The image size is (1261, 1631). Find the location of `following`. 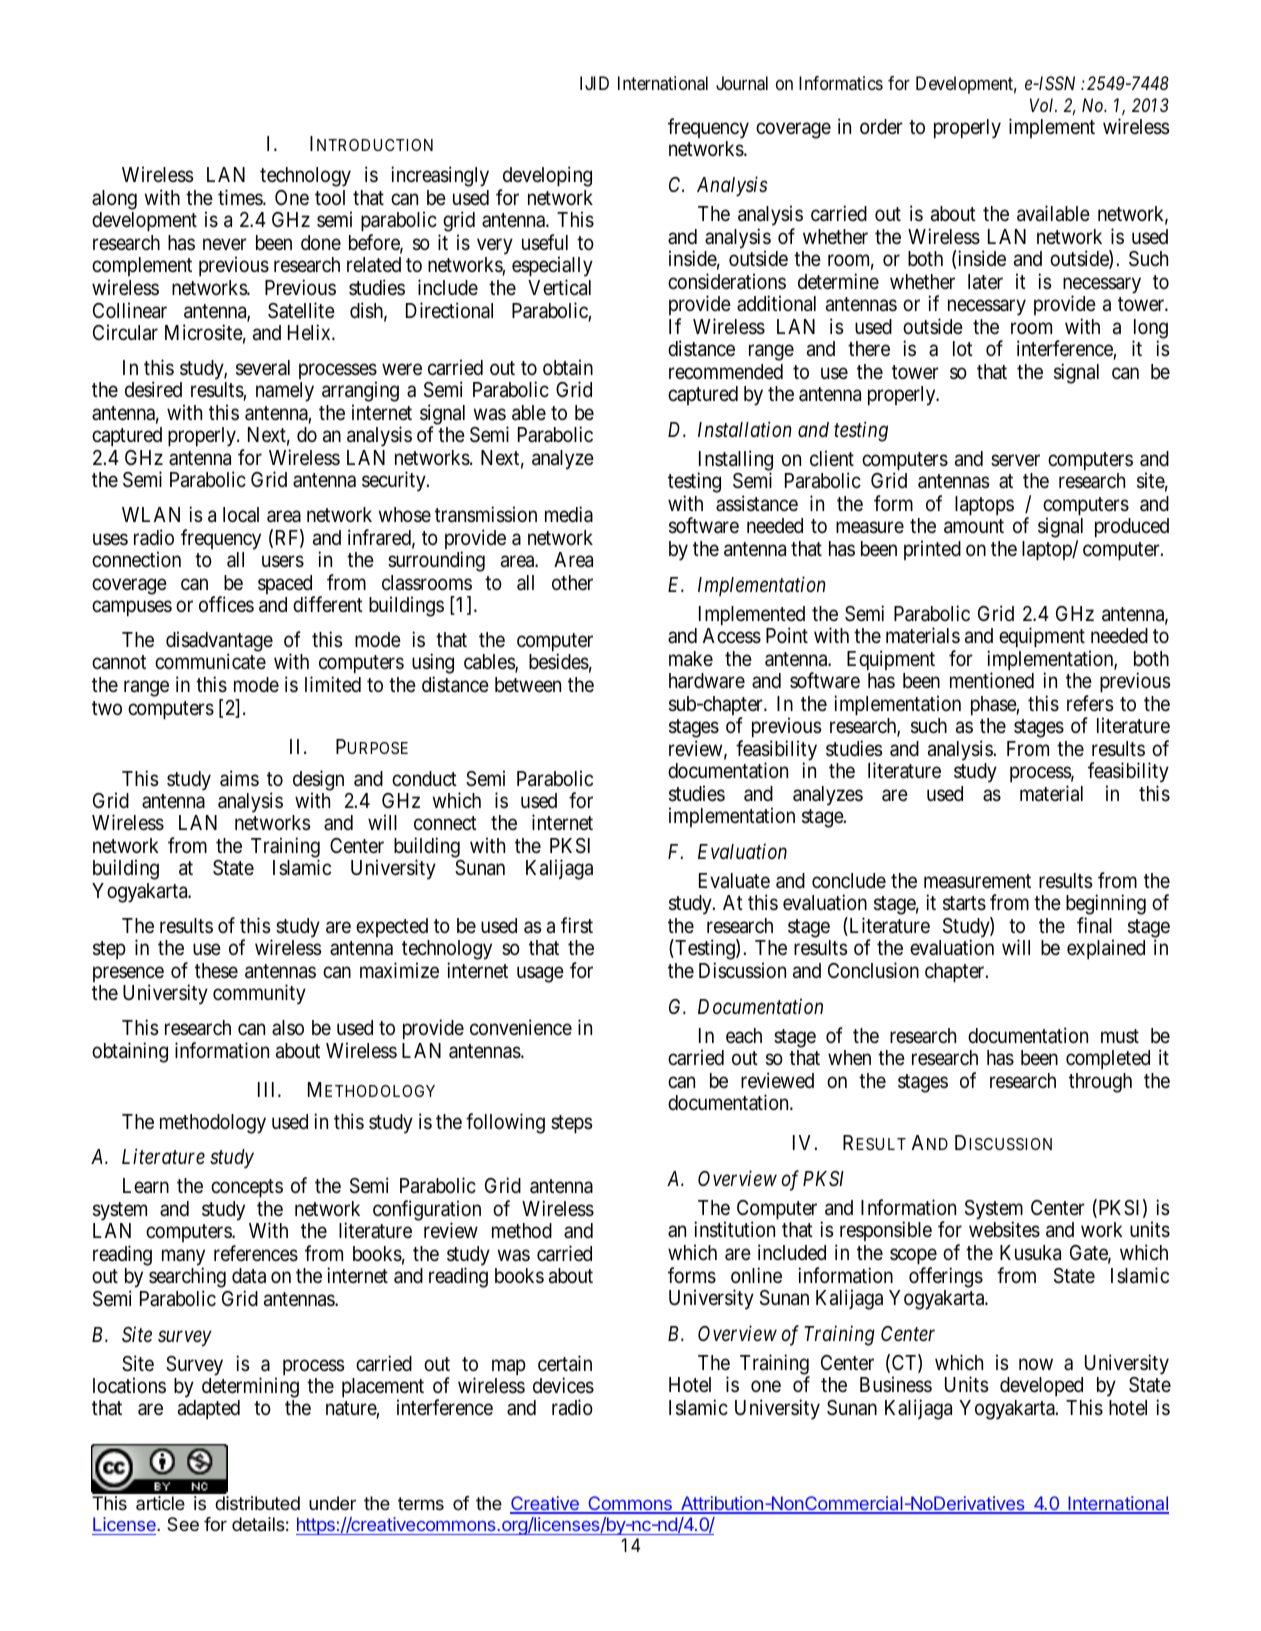

following is located at coordinates (505, 1123).
